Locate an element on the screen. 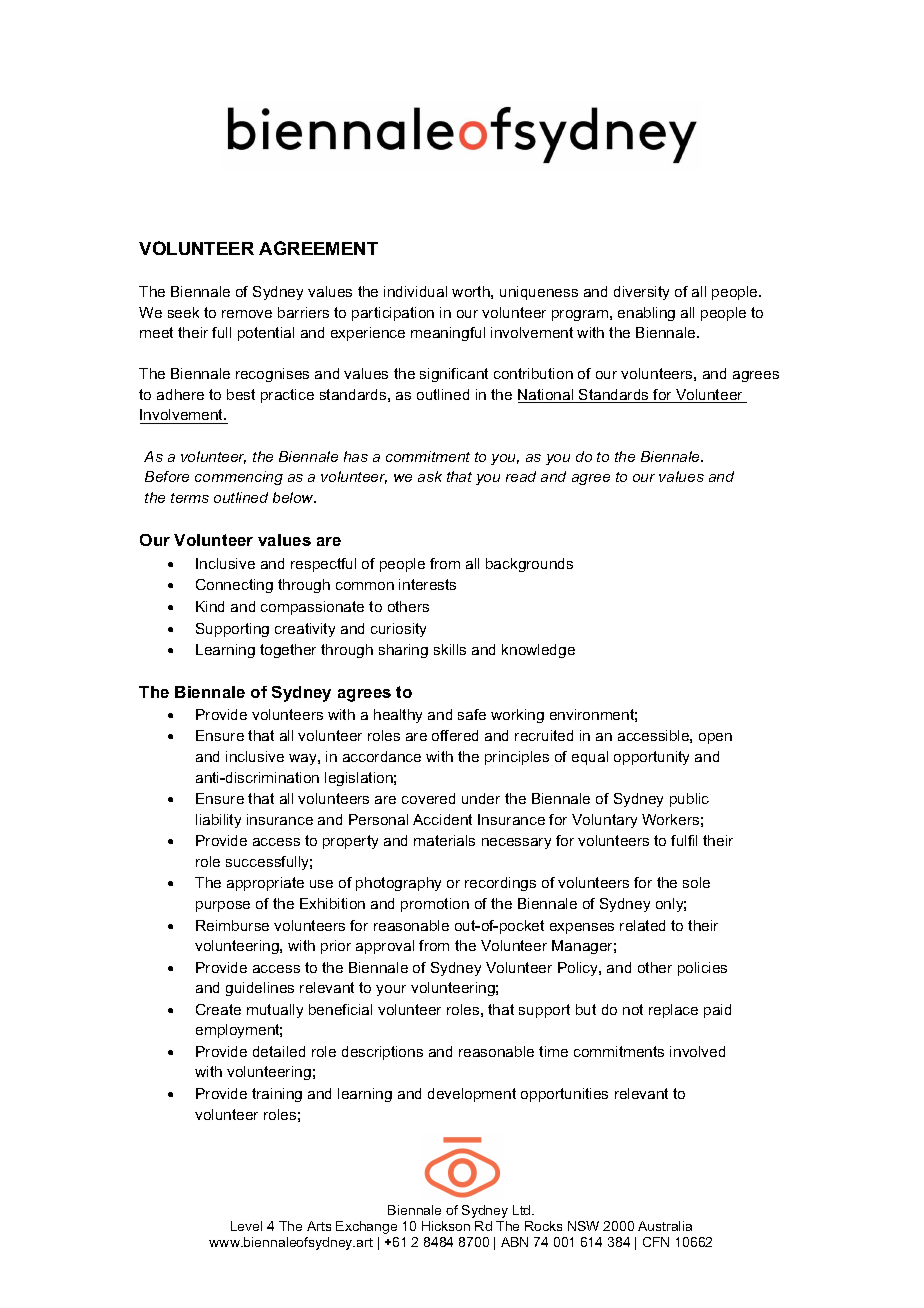  covered is located at coordinates (428, 798).
